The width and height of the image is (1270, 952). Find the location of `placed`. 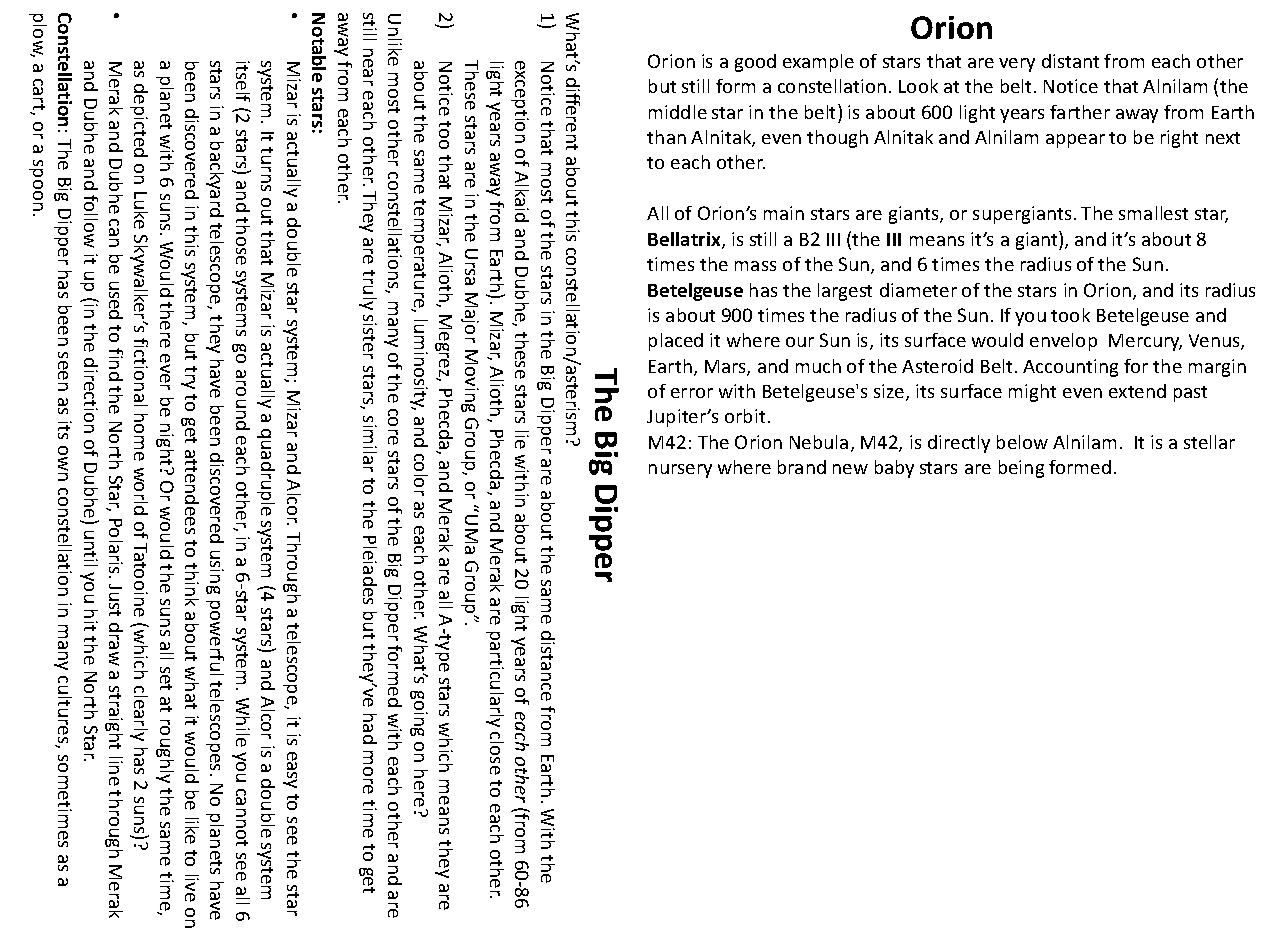

placed is located at coordinates (676, 342).
